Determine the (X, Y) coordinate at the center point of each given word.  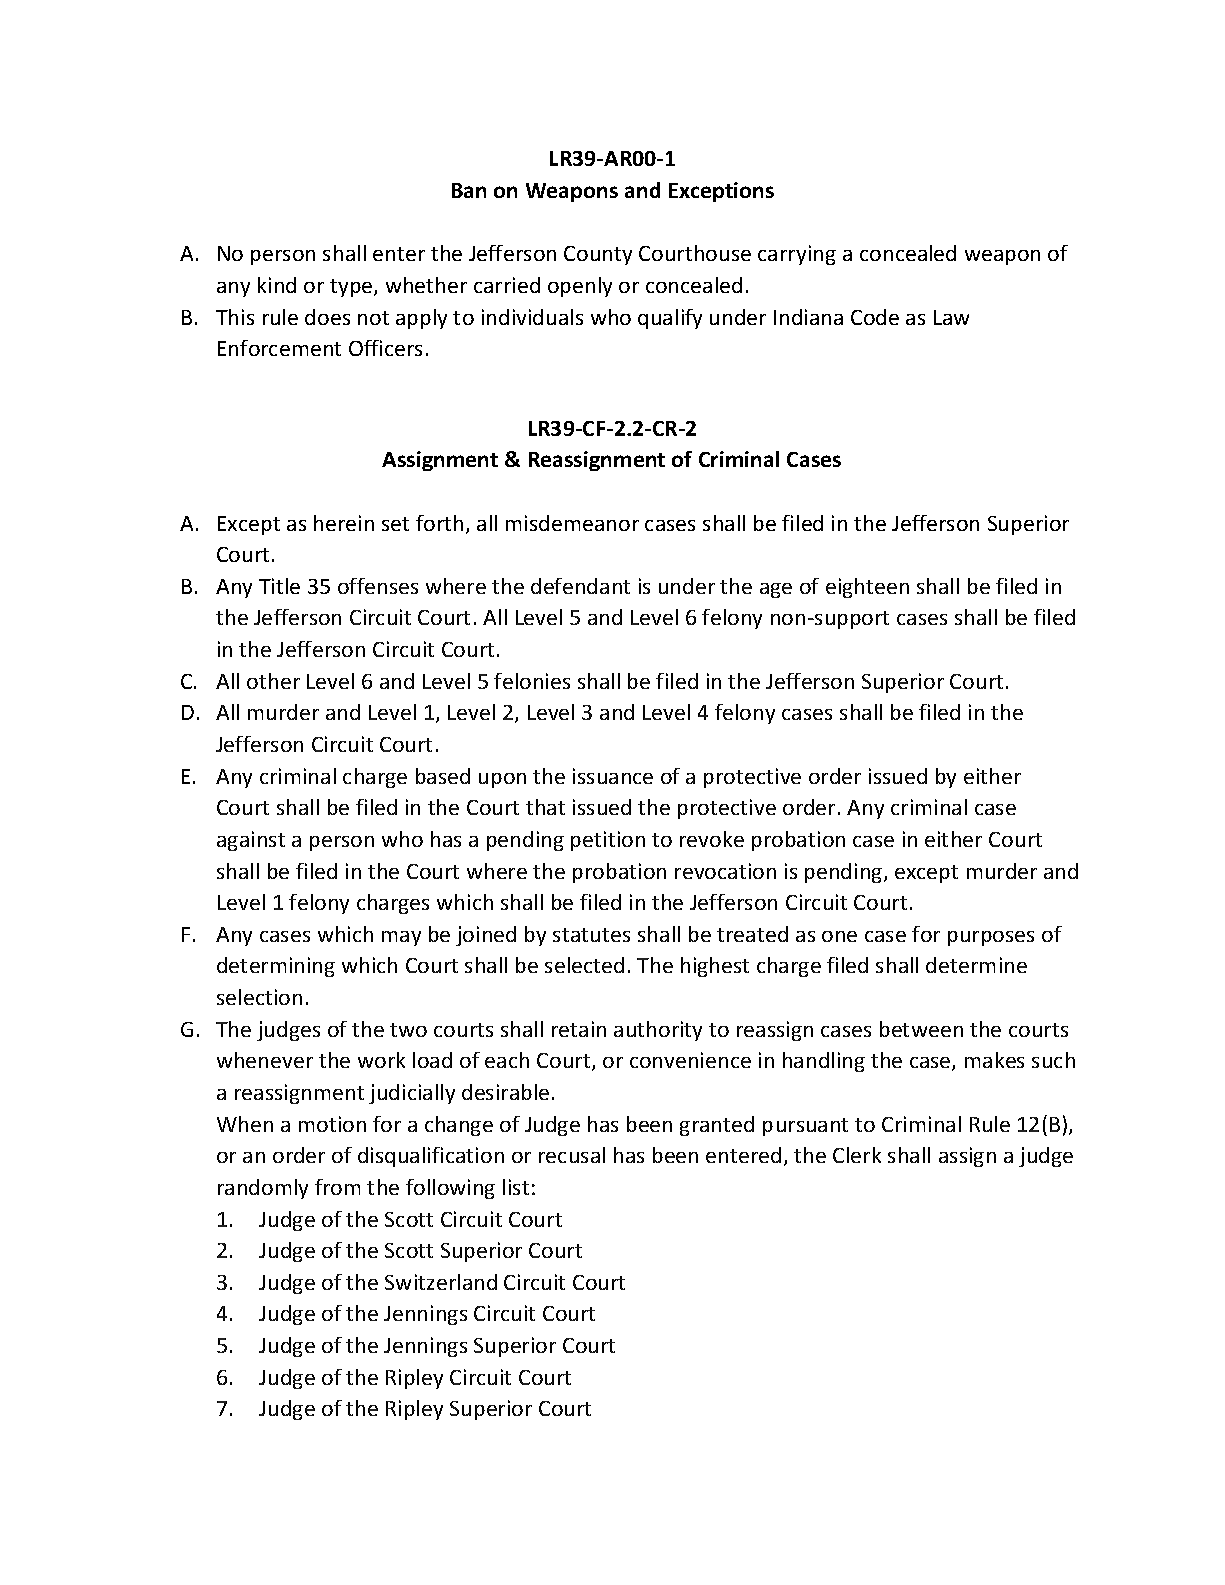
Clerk (857, 1155)
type (352, 288)
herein (344, 523)
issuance (613, 776)
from (337, 1187)
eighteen (867, 588)
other (273, 681)
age (776, 590)
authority (658, 1031)
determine (976, 965)
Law (951, 317)
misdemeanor (572, 523)
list (516, 1187)
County (598, 255)
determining (276, 967)
